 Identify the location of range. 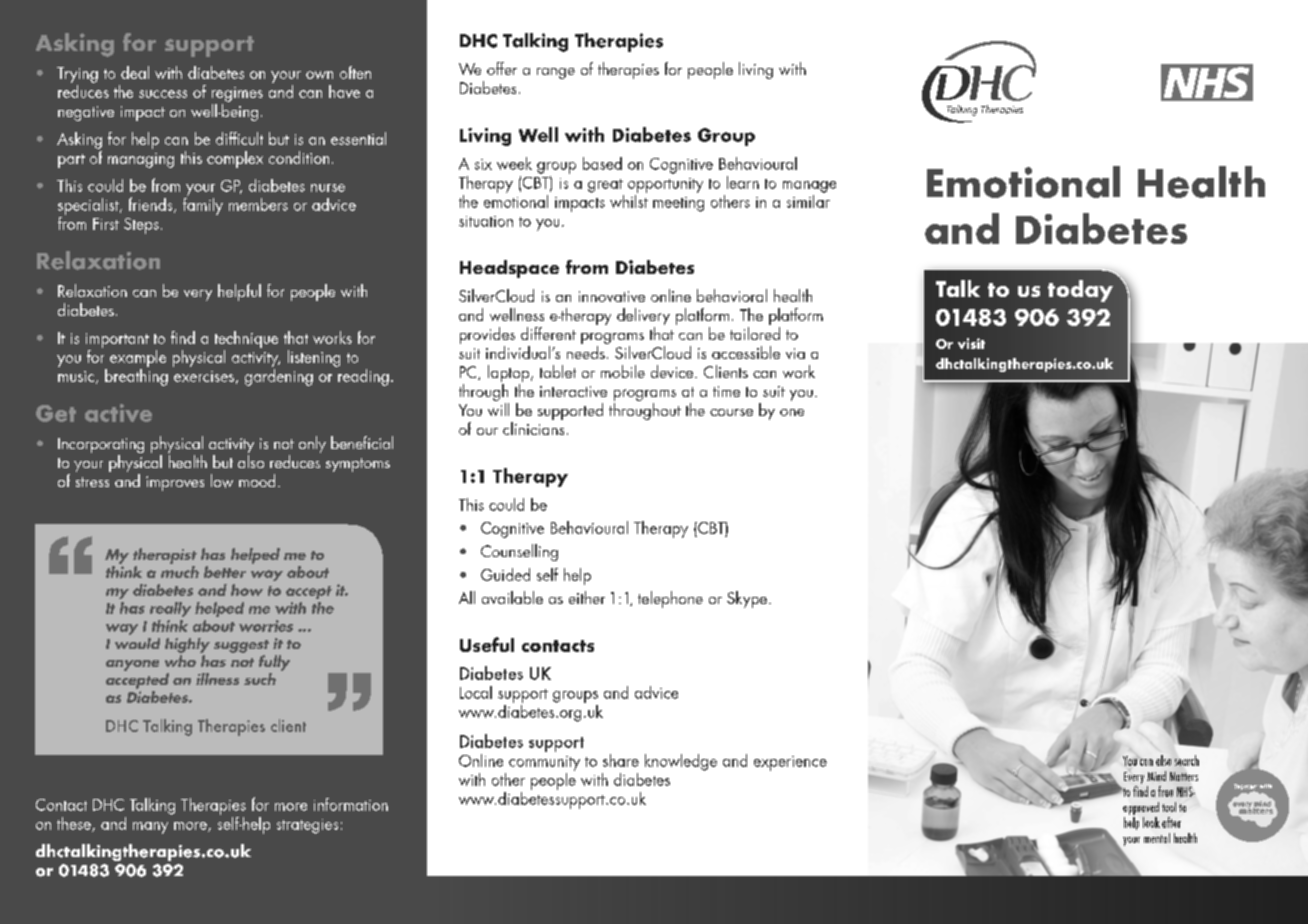
(556, 73).
